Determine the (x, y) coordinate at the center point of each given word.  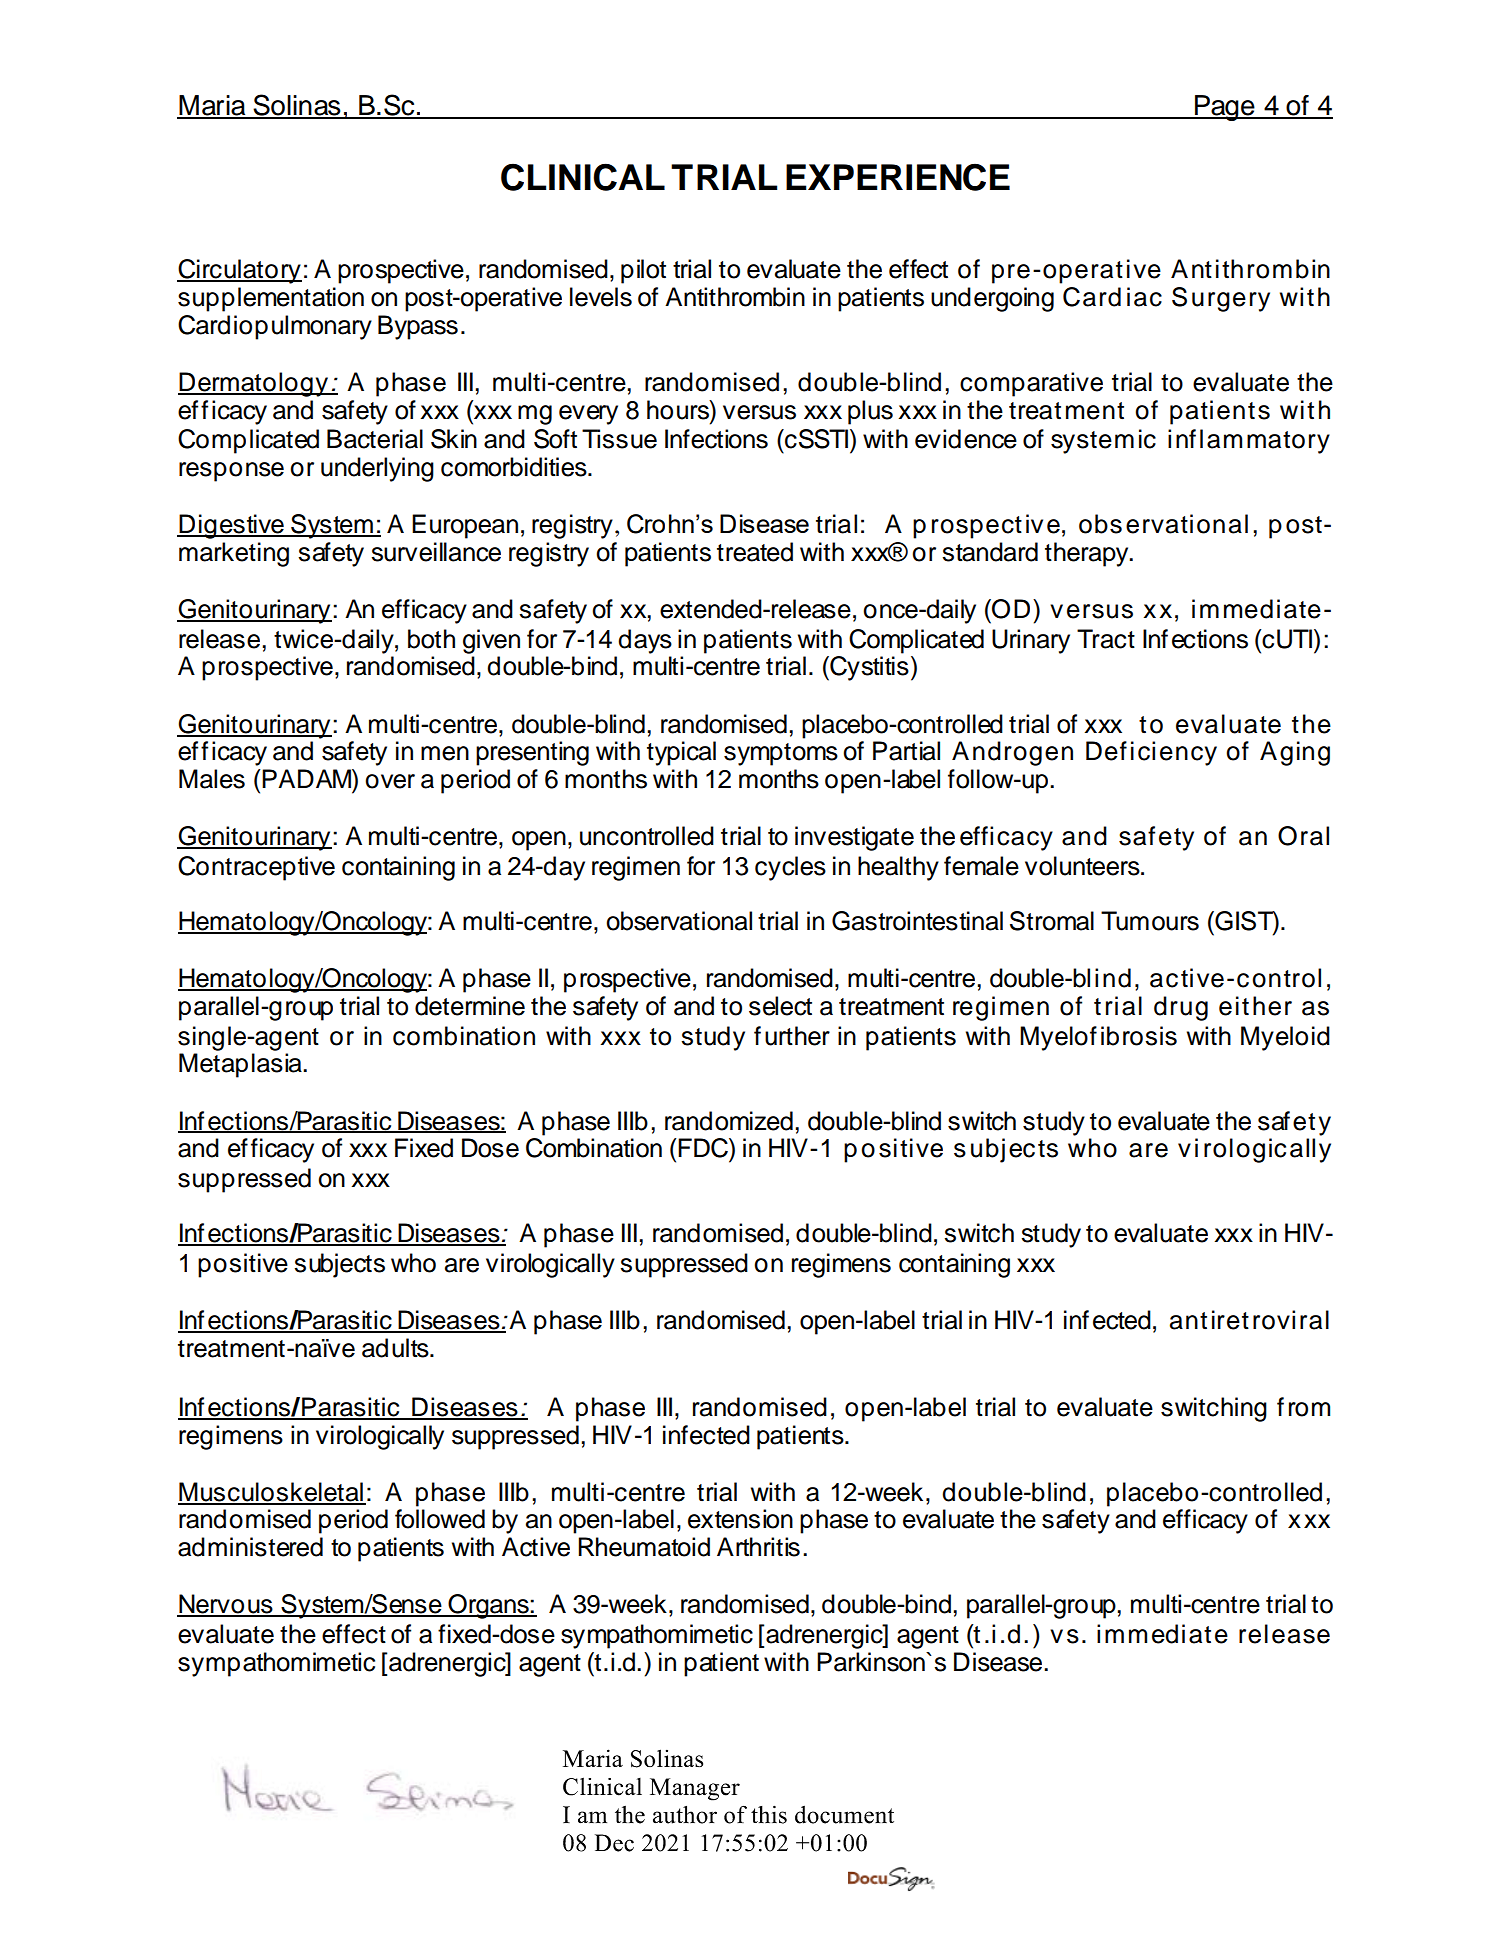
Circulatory (239, 271)
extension (740, 1519)
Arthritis (758, 1547)
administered (250, 1547)
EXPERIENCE (898, 177)
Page (1225, 108)
